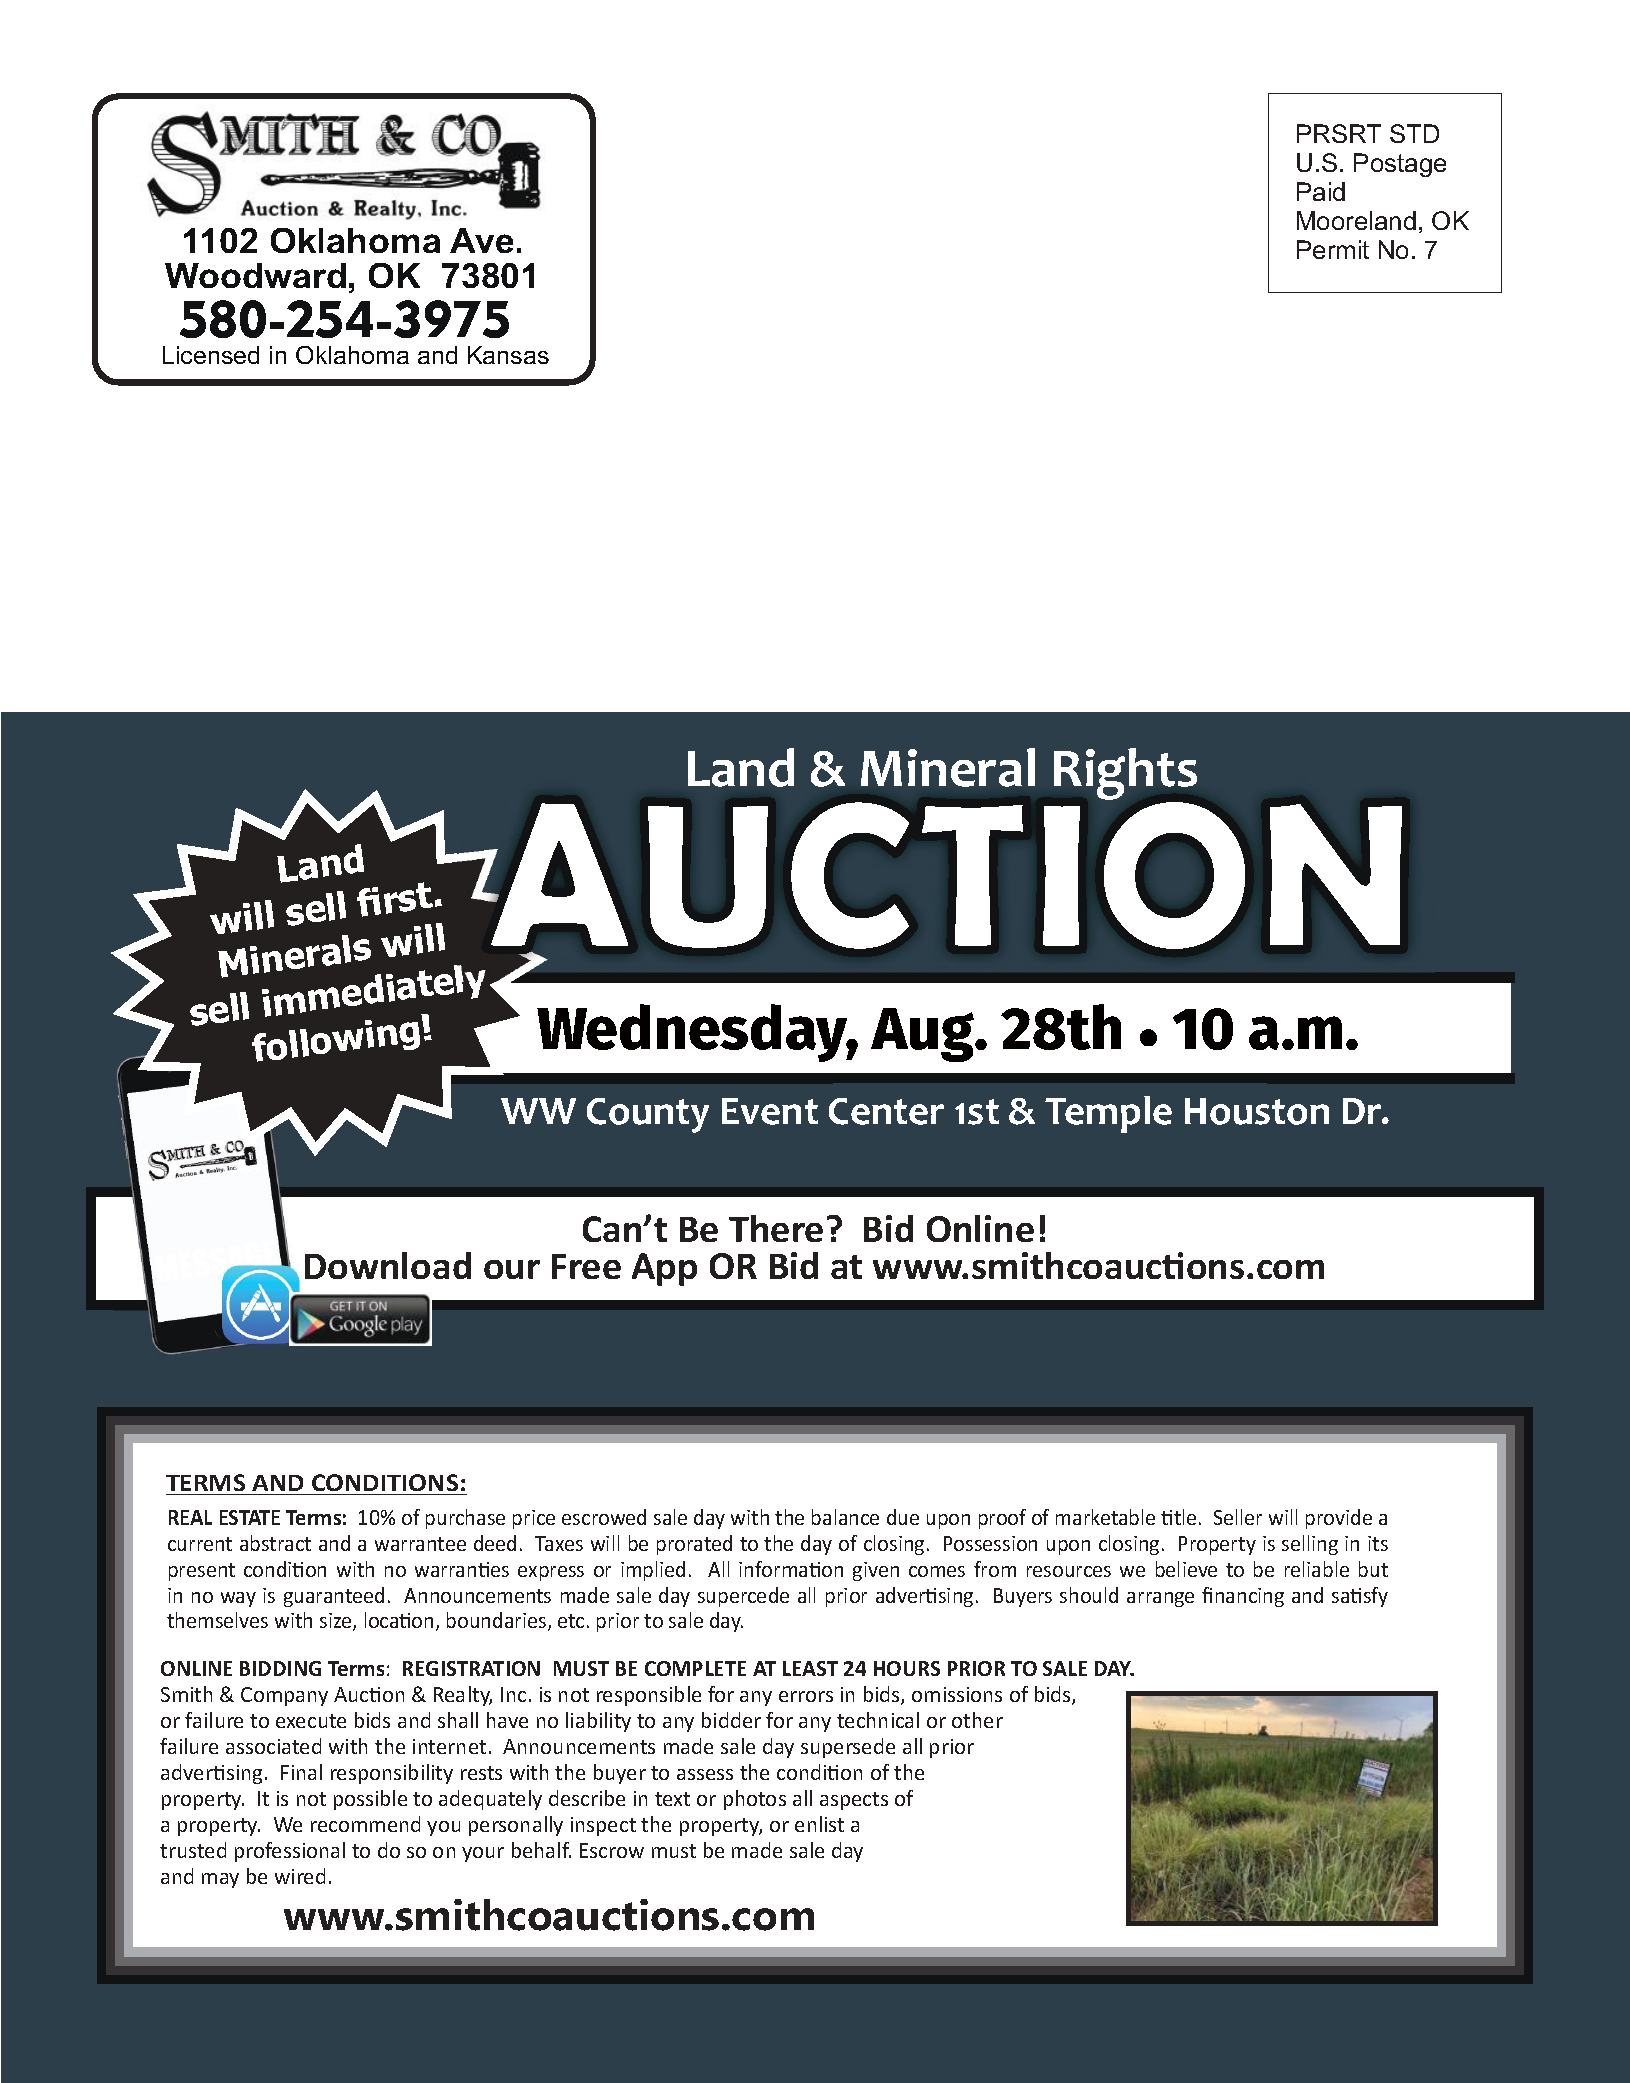 This page has height=2083, width=1630. Describe the element at coordinates (819, 1824) in the page. I see `enlist` at that location.
